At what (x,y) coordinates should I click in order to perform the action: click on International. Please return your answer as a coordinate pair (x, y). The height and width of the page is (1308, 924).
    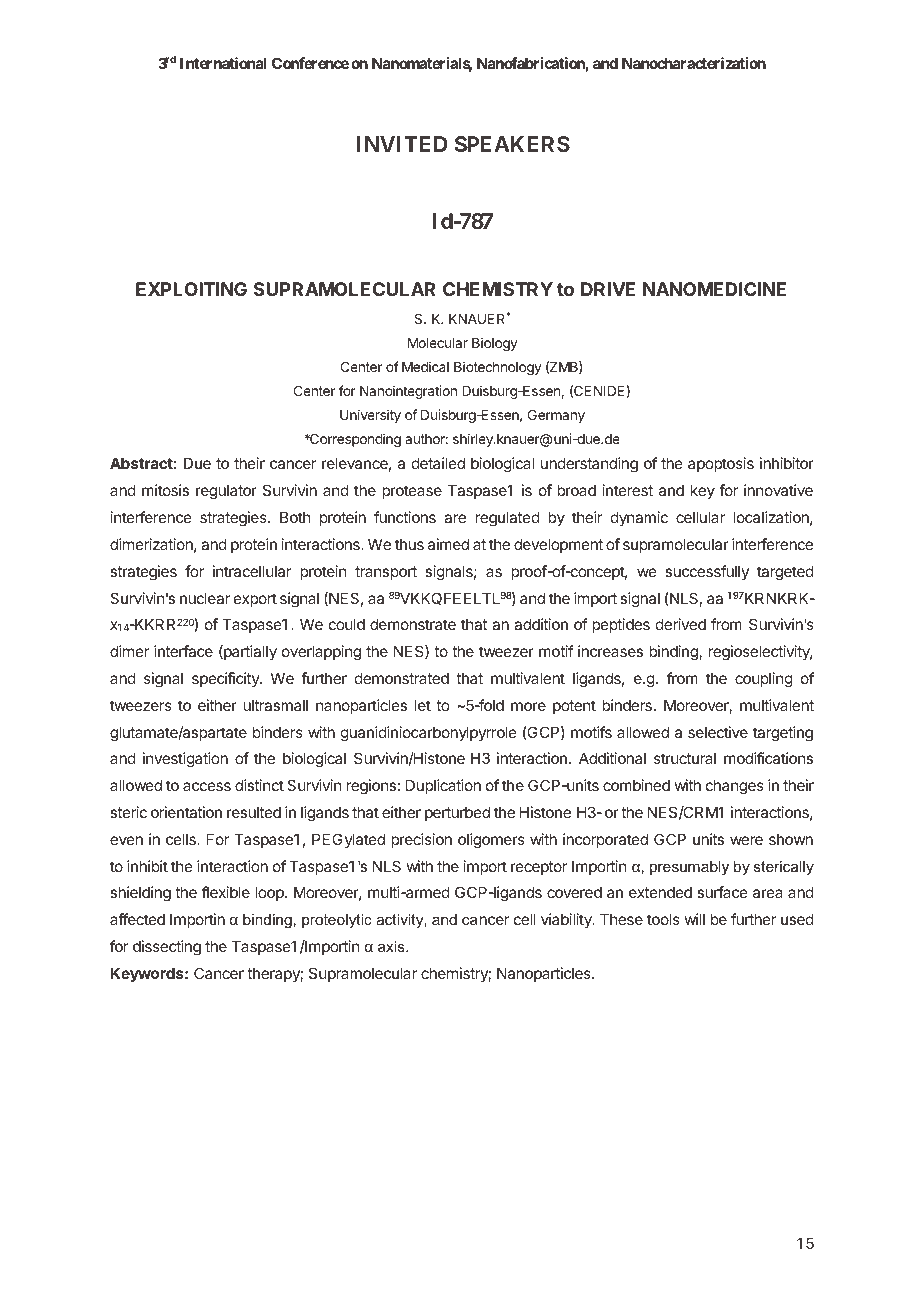
    Looking at the image, I should click on (223, 63).
